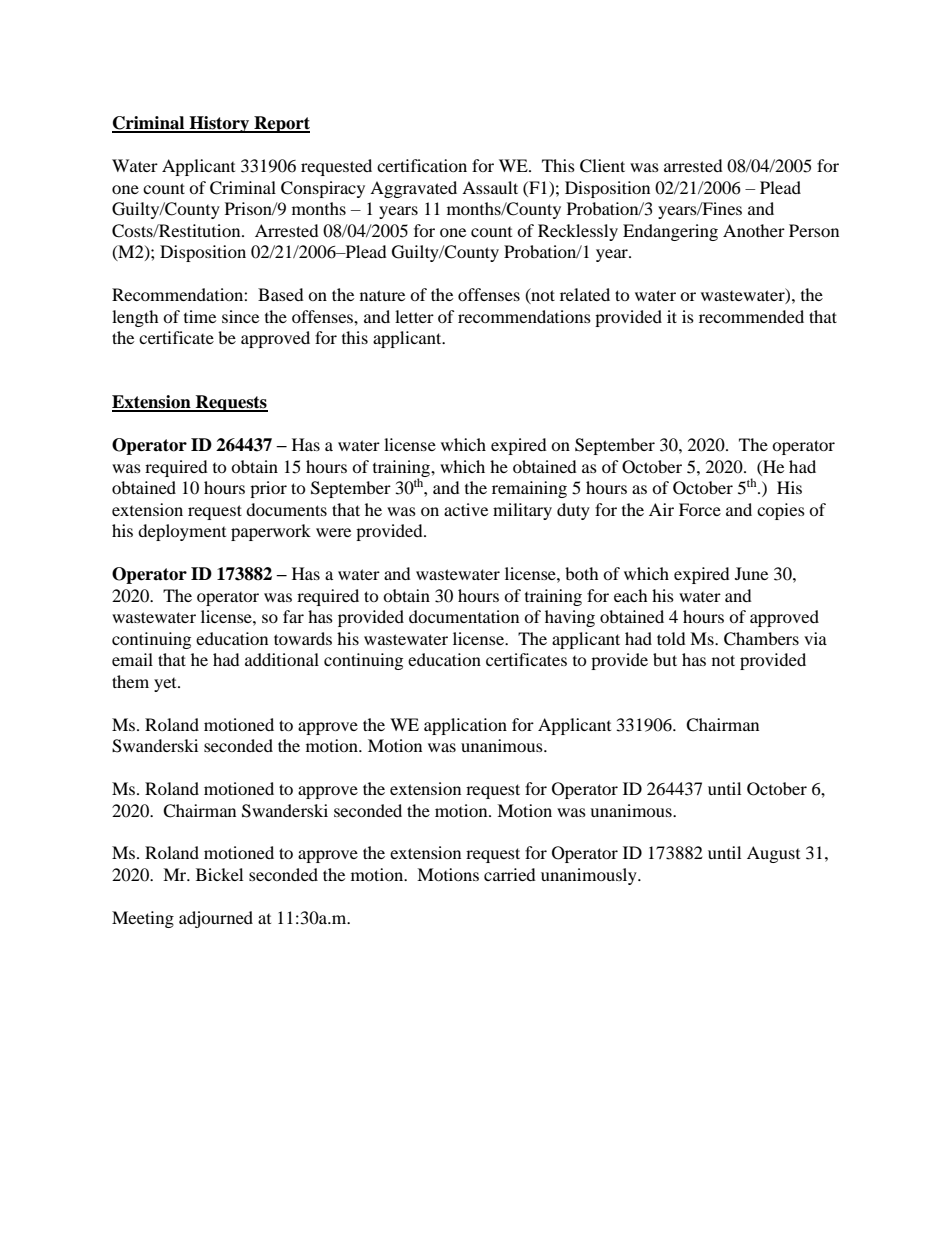 The height and width of the document is (1233, 952). What do you see at coordinates (602, 166) in the document?
I see `Client` at bounding box center [602, 166].
